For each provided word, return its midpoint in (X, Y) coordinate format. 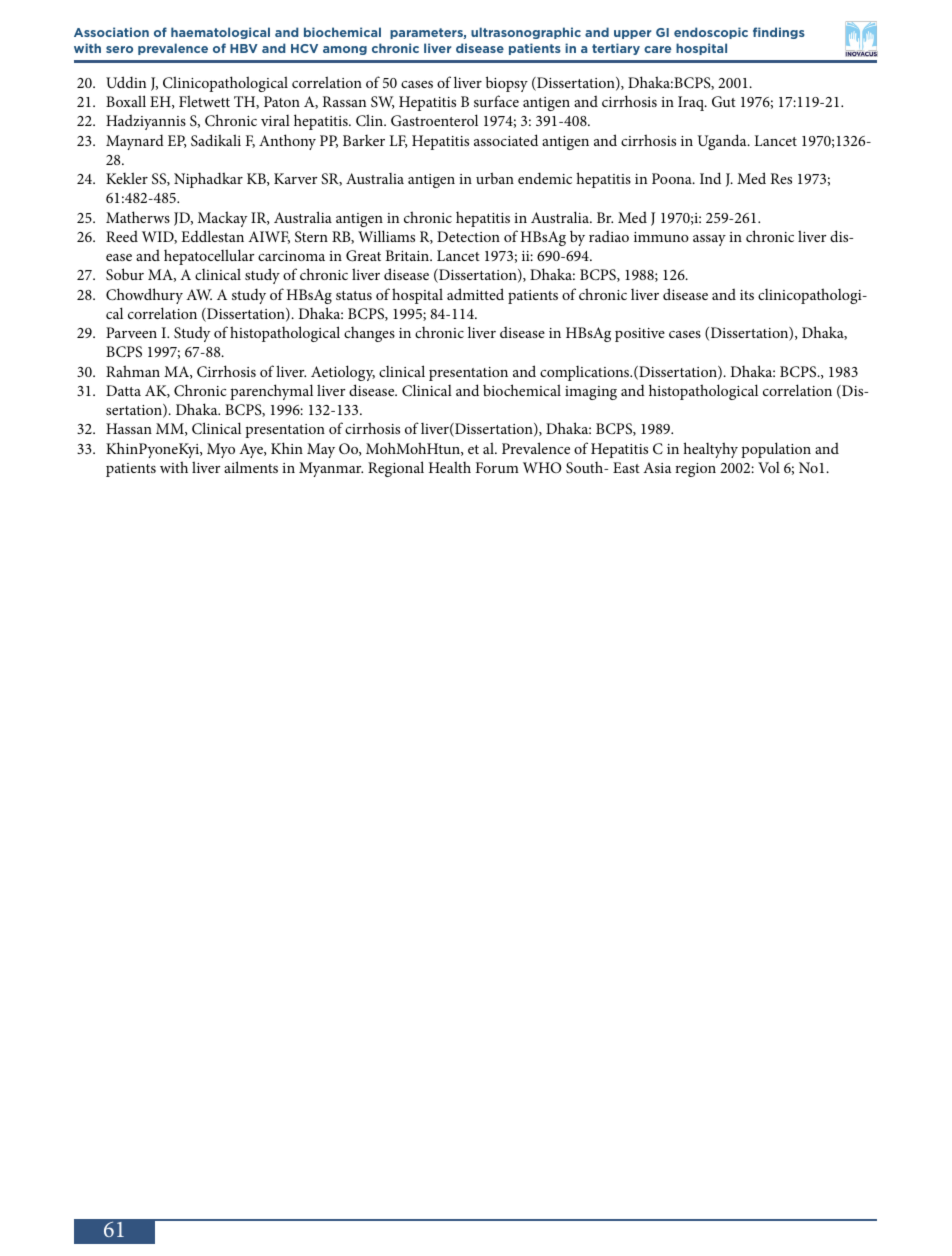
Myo (221, 450)
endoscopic (711, 33)
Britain (408, 255)
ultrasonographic (526, 33)
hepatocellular (209, 257)
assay (709, 240)
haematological (220, 33)
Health (450, 467)
